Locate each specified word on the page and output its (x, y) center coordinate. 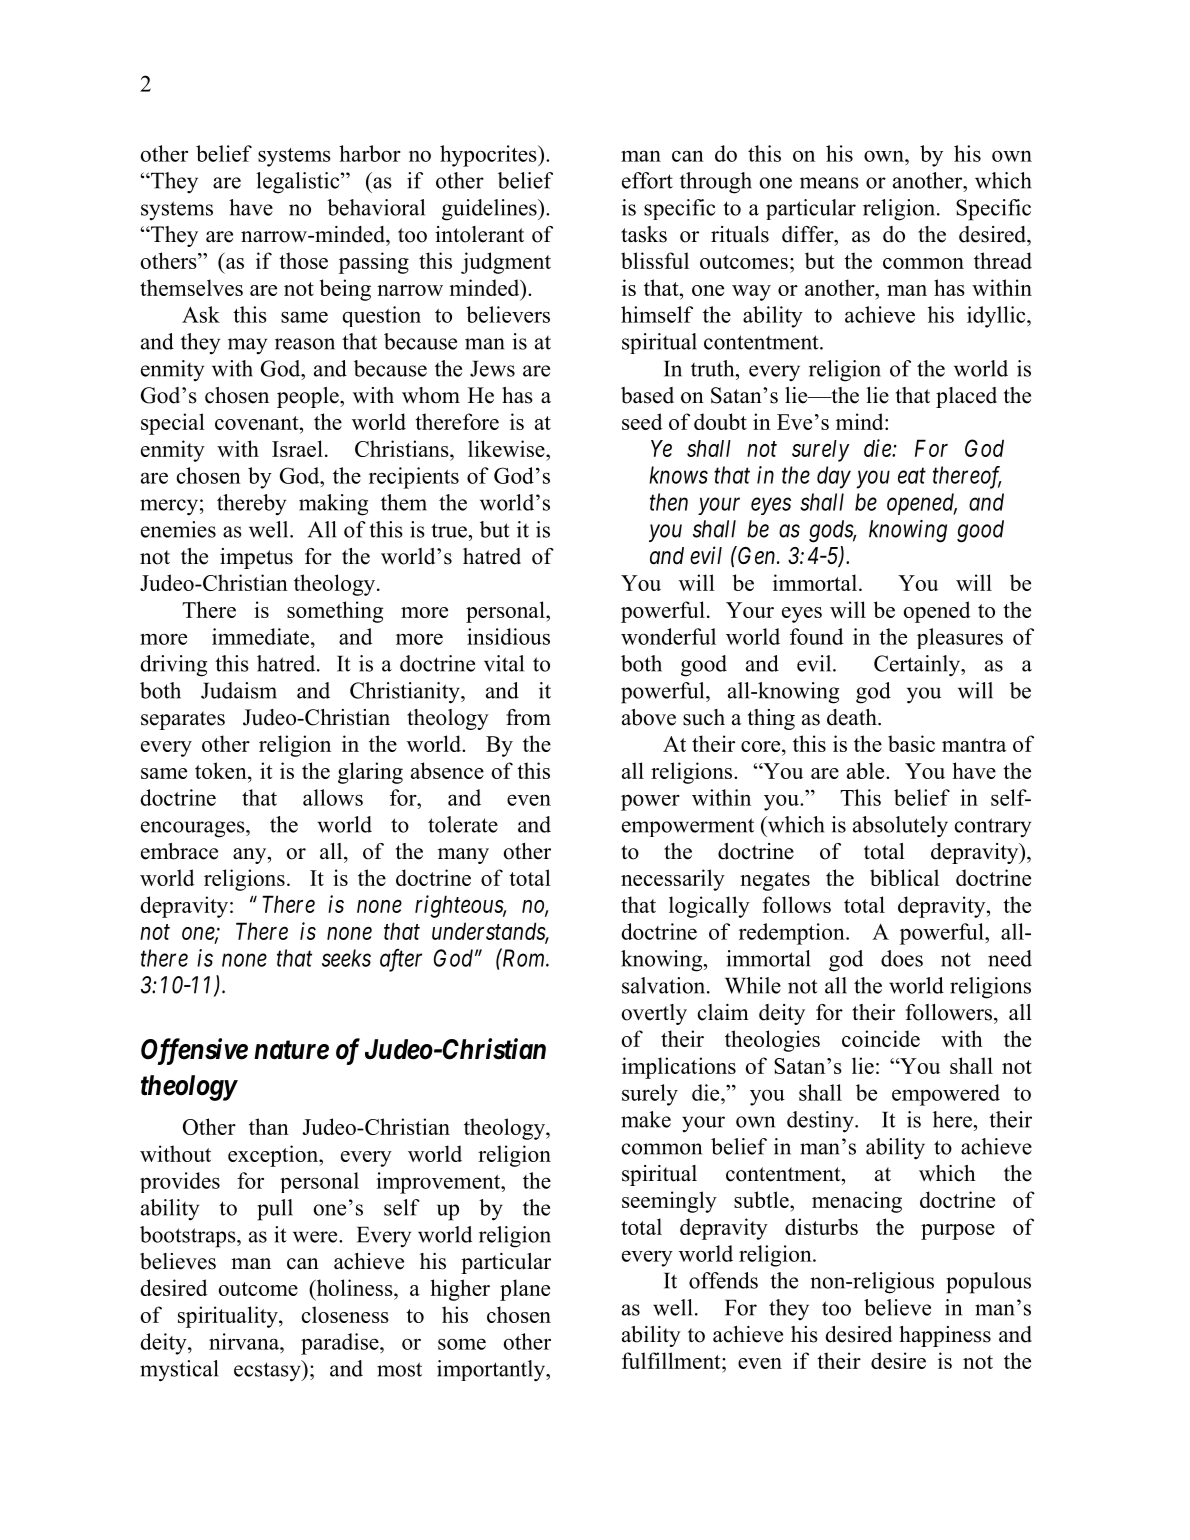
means (829, 183)
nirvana (245, 1341)
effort (647, 180)
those (303, 260)
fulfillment (672, 1360)
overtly (654, 1014)
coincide (881, 1038)
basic (911, 743)
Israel (297, 448)
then (669, 502)
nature (291, 1050)
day (834, 477)
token (222, 770)
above (649, 717)
